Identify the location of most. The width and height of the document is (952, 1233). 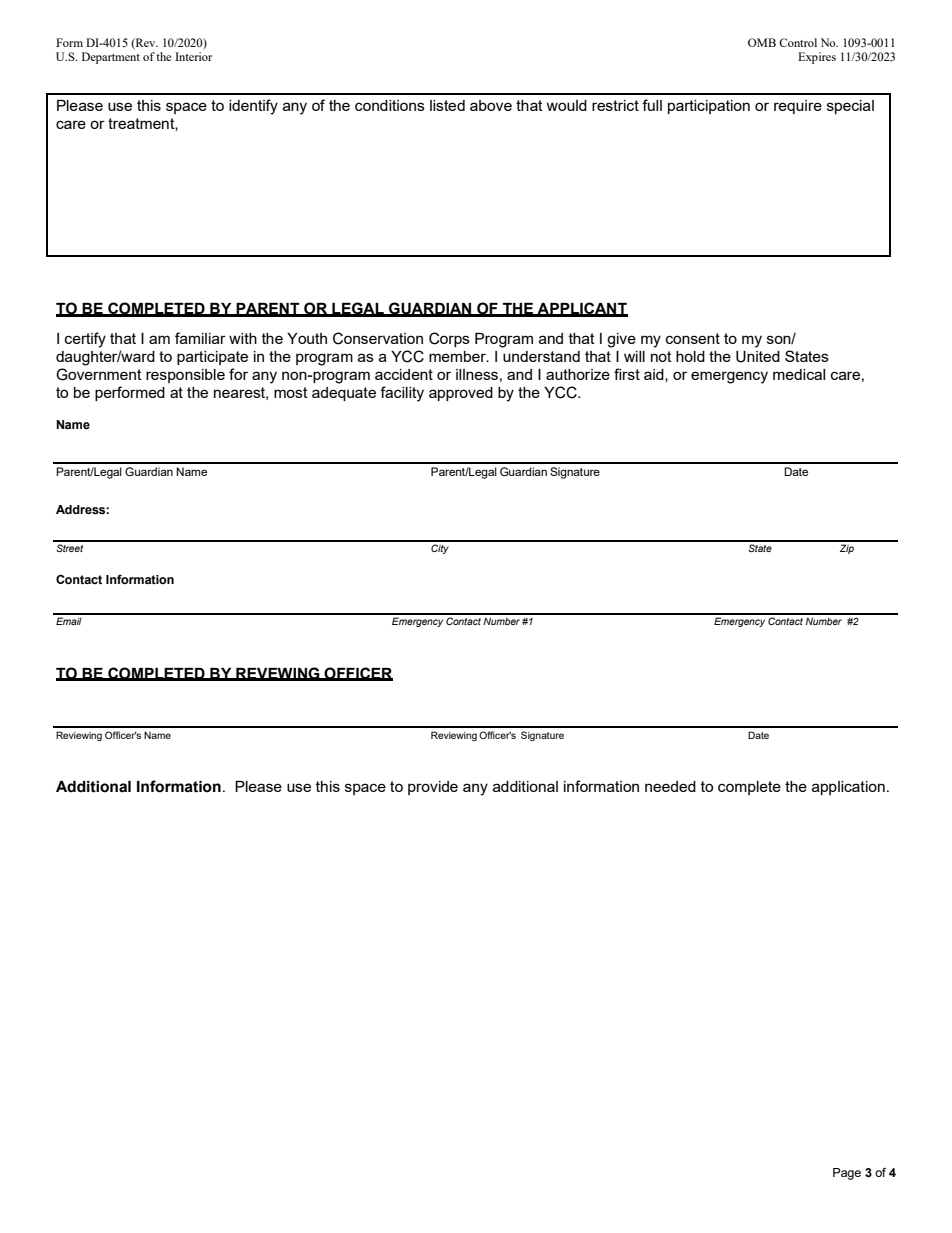
(291, 392).
